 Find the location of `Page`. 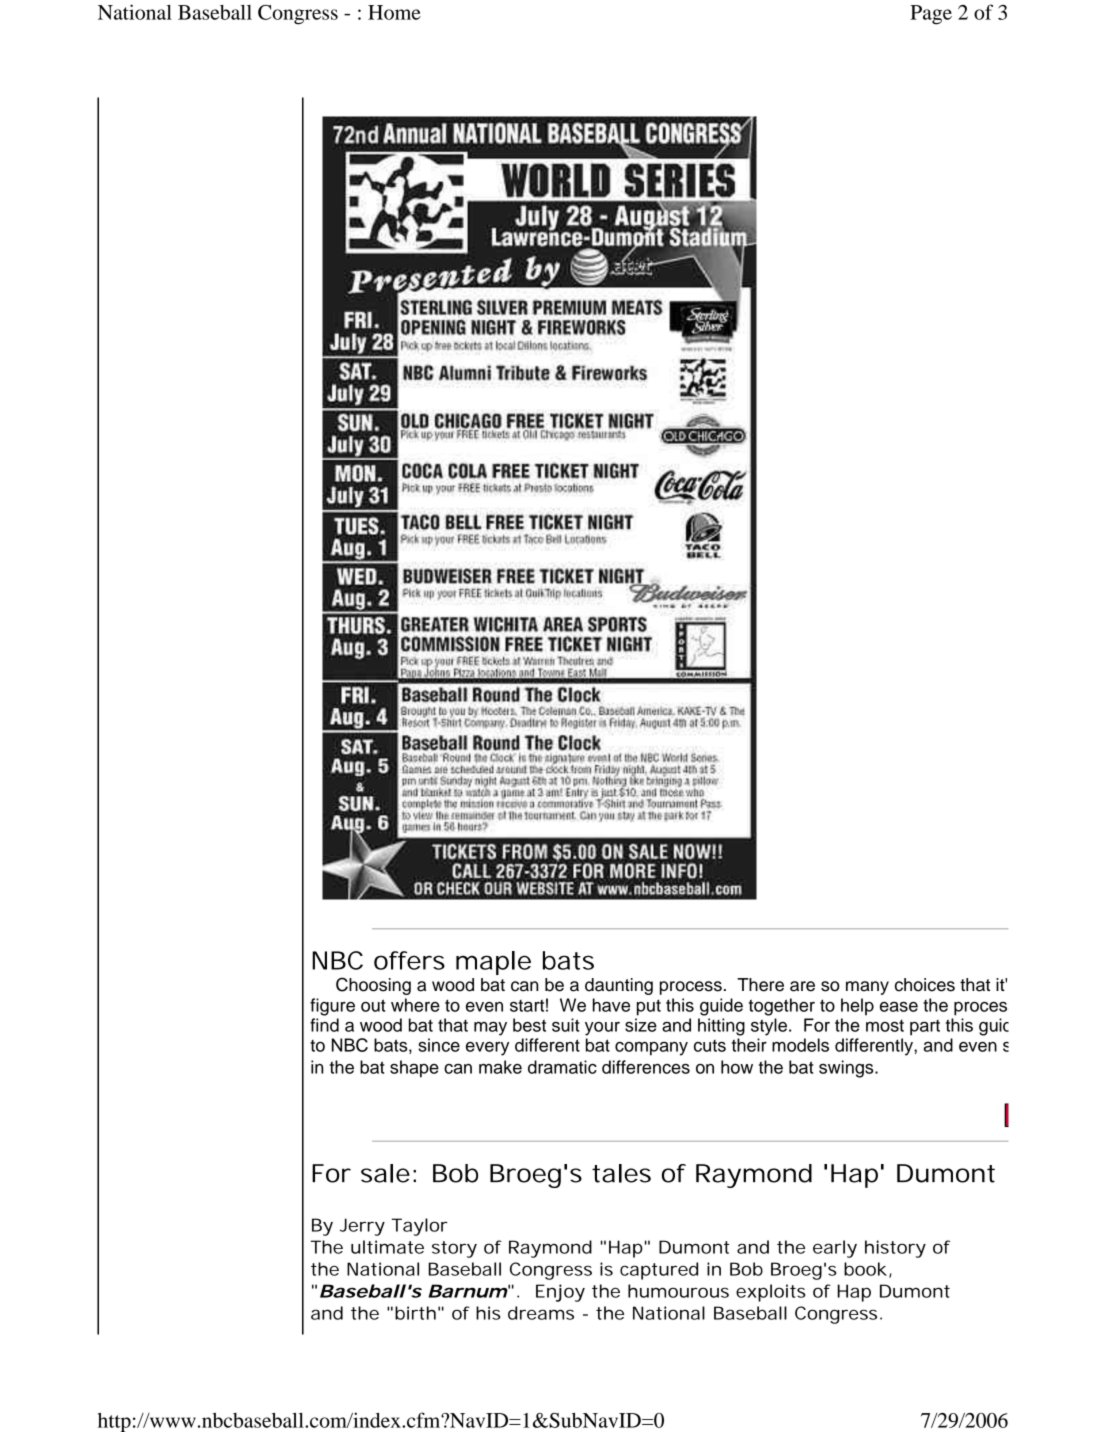

Page is located at coordinates (931, 15).
